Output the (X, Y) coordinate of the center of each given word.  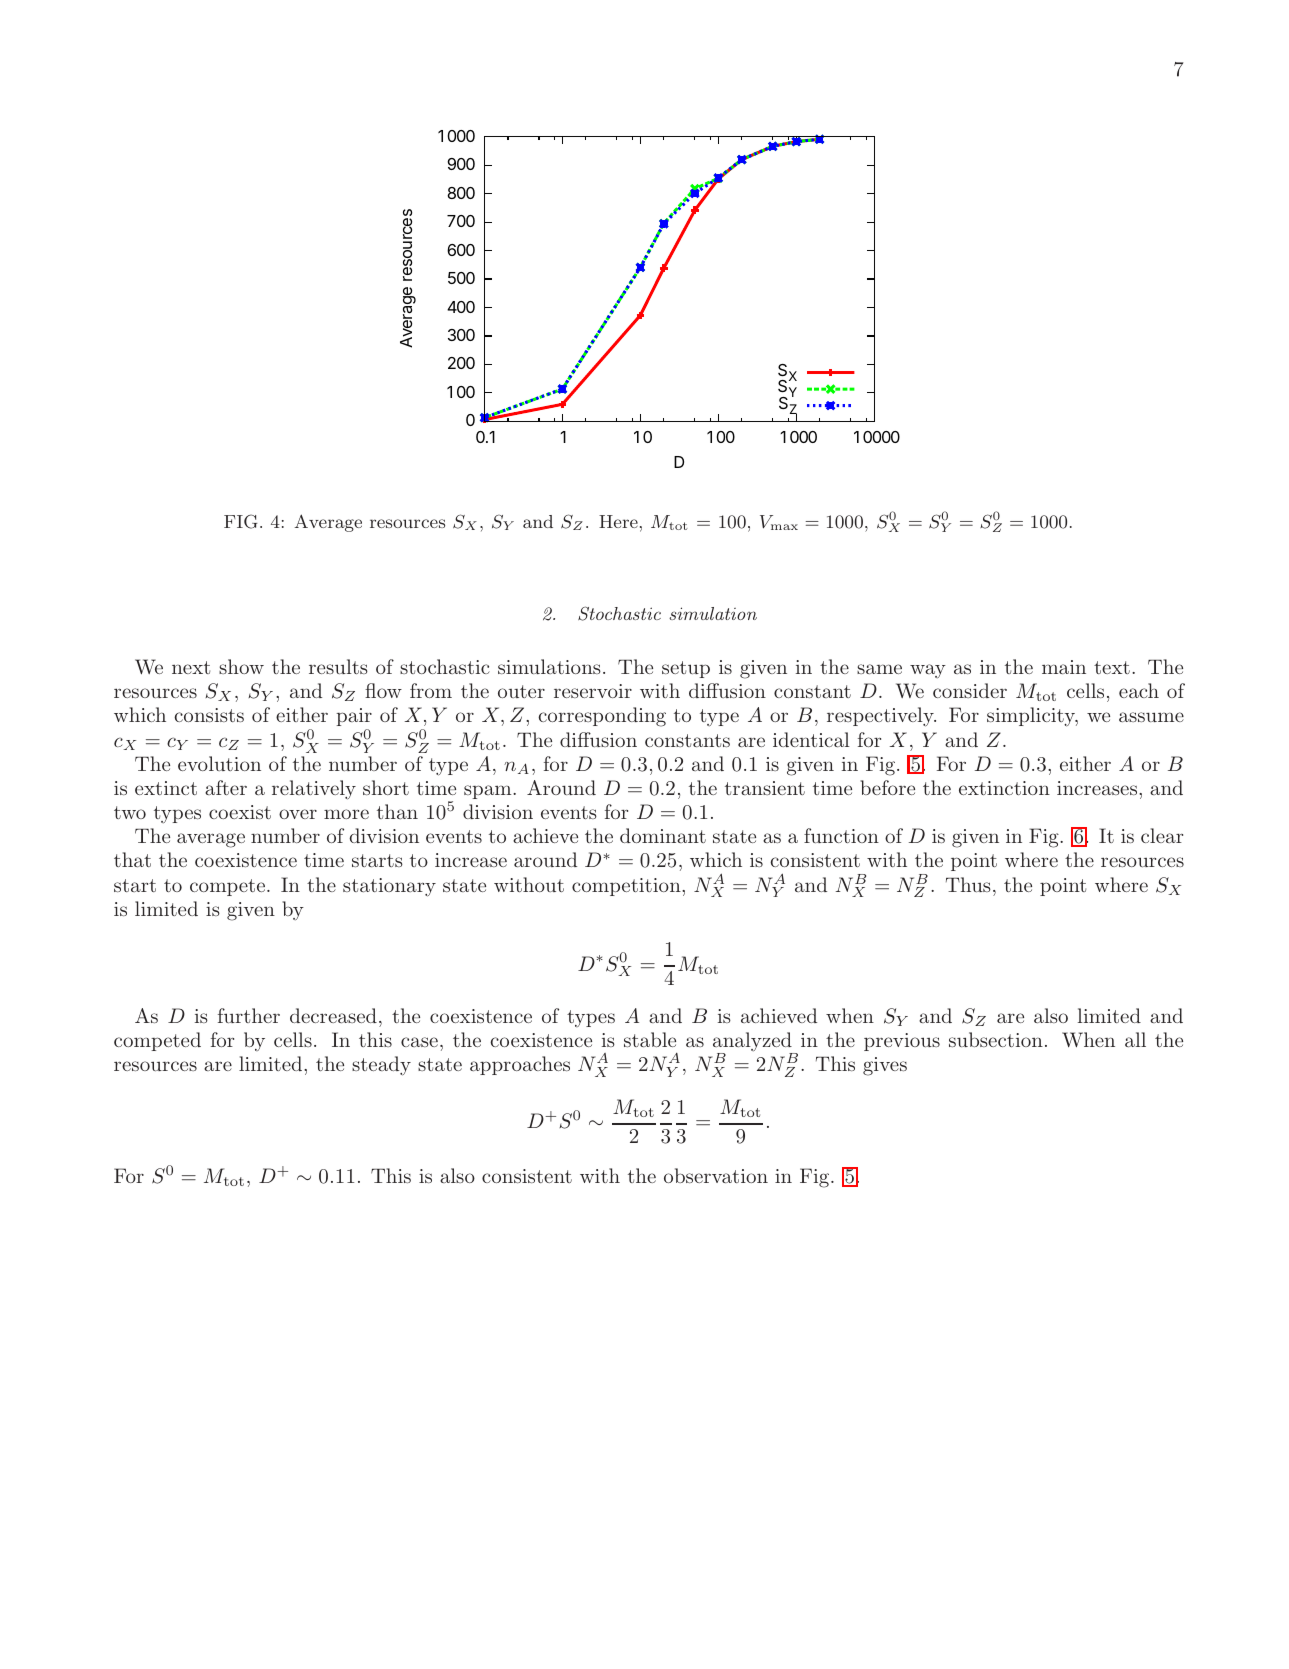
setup (686, 669)
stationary (389, 887)
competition (627, 887)
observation (716, 1175)
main (1064, 667)
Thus (968, 884)
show (241, 666)
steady (381, 1066)
